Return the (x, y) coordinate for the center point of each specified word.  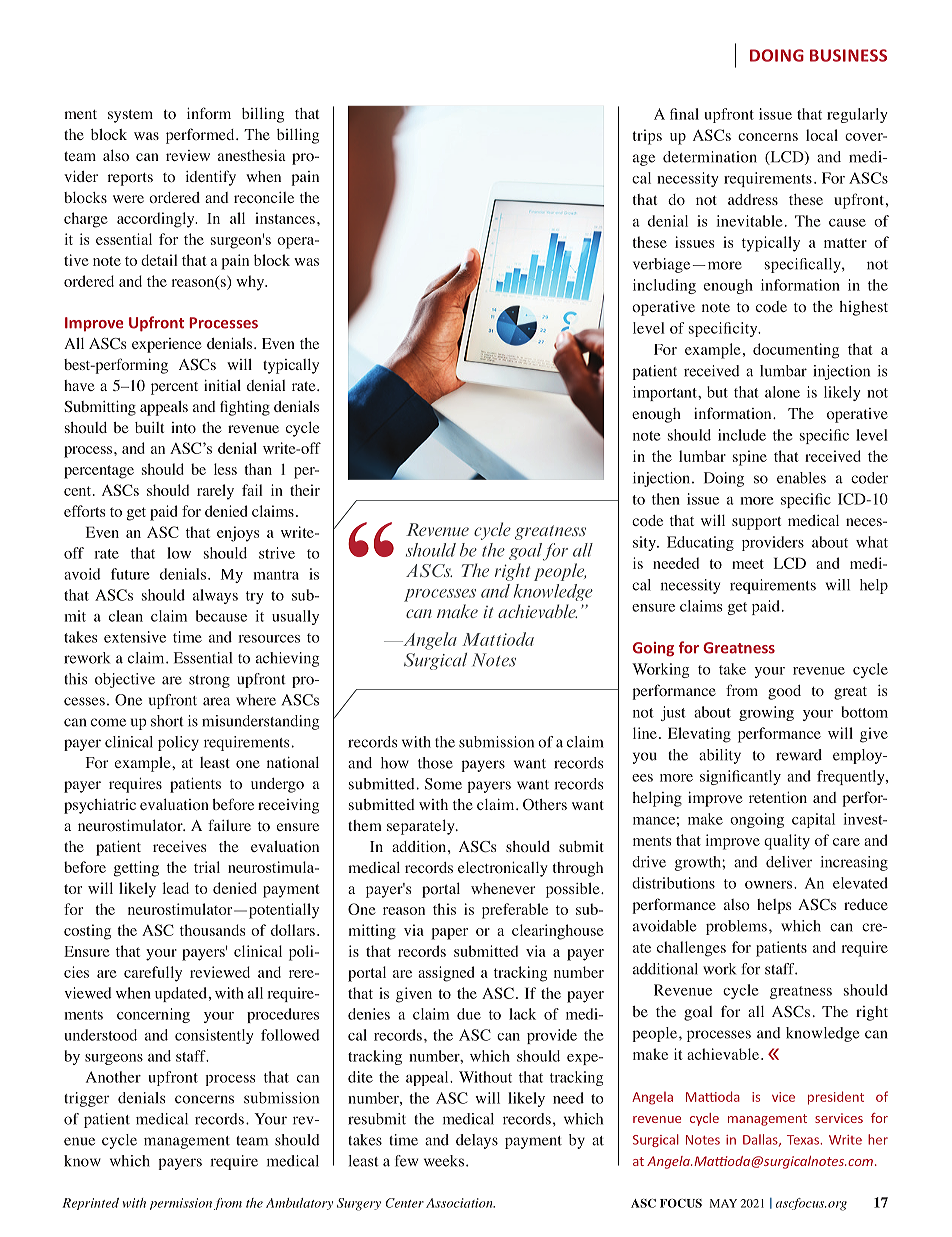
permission (181, 1204)
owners (768, 885)
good (784, 692)
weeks (444, 1161)
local (822, 135)
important (666, 393)
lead (176, 888)
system (130, 116)
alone (782, 392)
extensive (135, 637)
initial (222, 385)
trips (647, 137)
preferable (515, 911)
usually (295, 617)
